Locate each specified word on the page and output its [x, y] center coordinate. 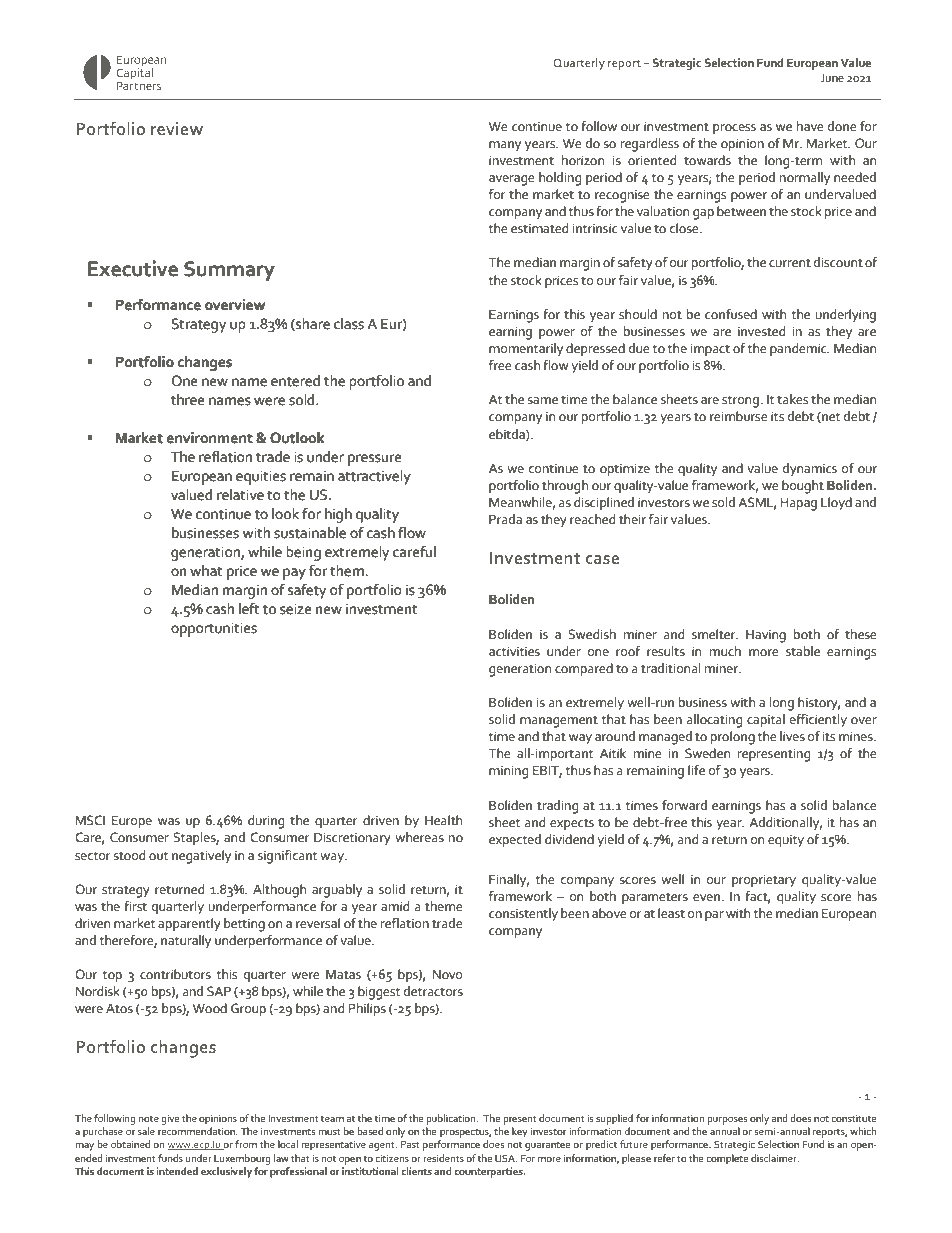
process [734, 129]
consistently [523, 915]
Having [766, 636]
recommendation [197, 1131]
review [177, 128]
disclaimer [775, 1158]
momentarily [526, 350]
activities [514, 652]
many [505, 146]
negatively [201, 857]
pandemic [799, 350]
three [187, 400]
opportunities [214, 630]
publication [452, 1119]
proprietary [764, 881]
